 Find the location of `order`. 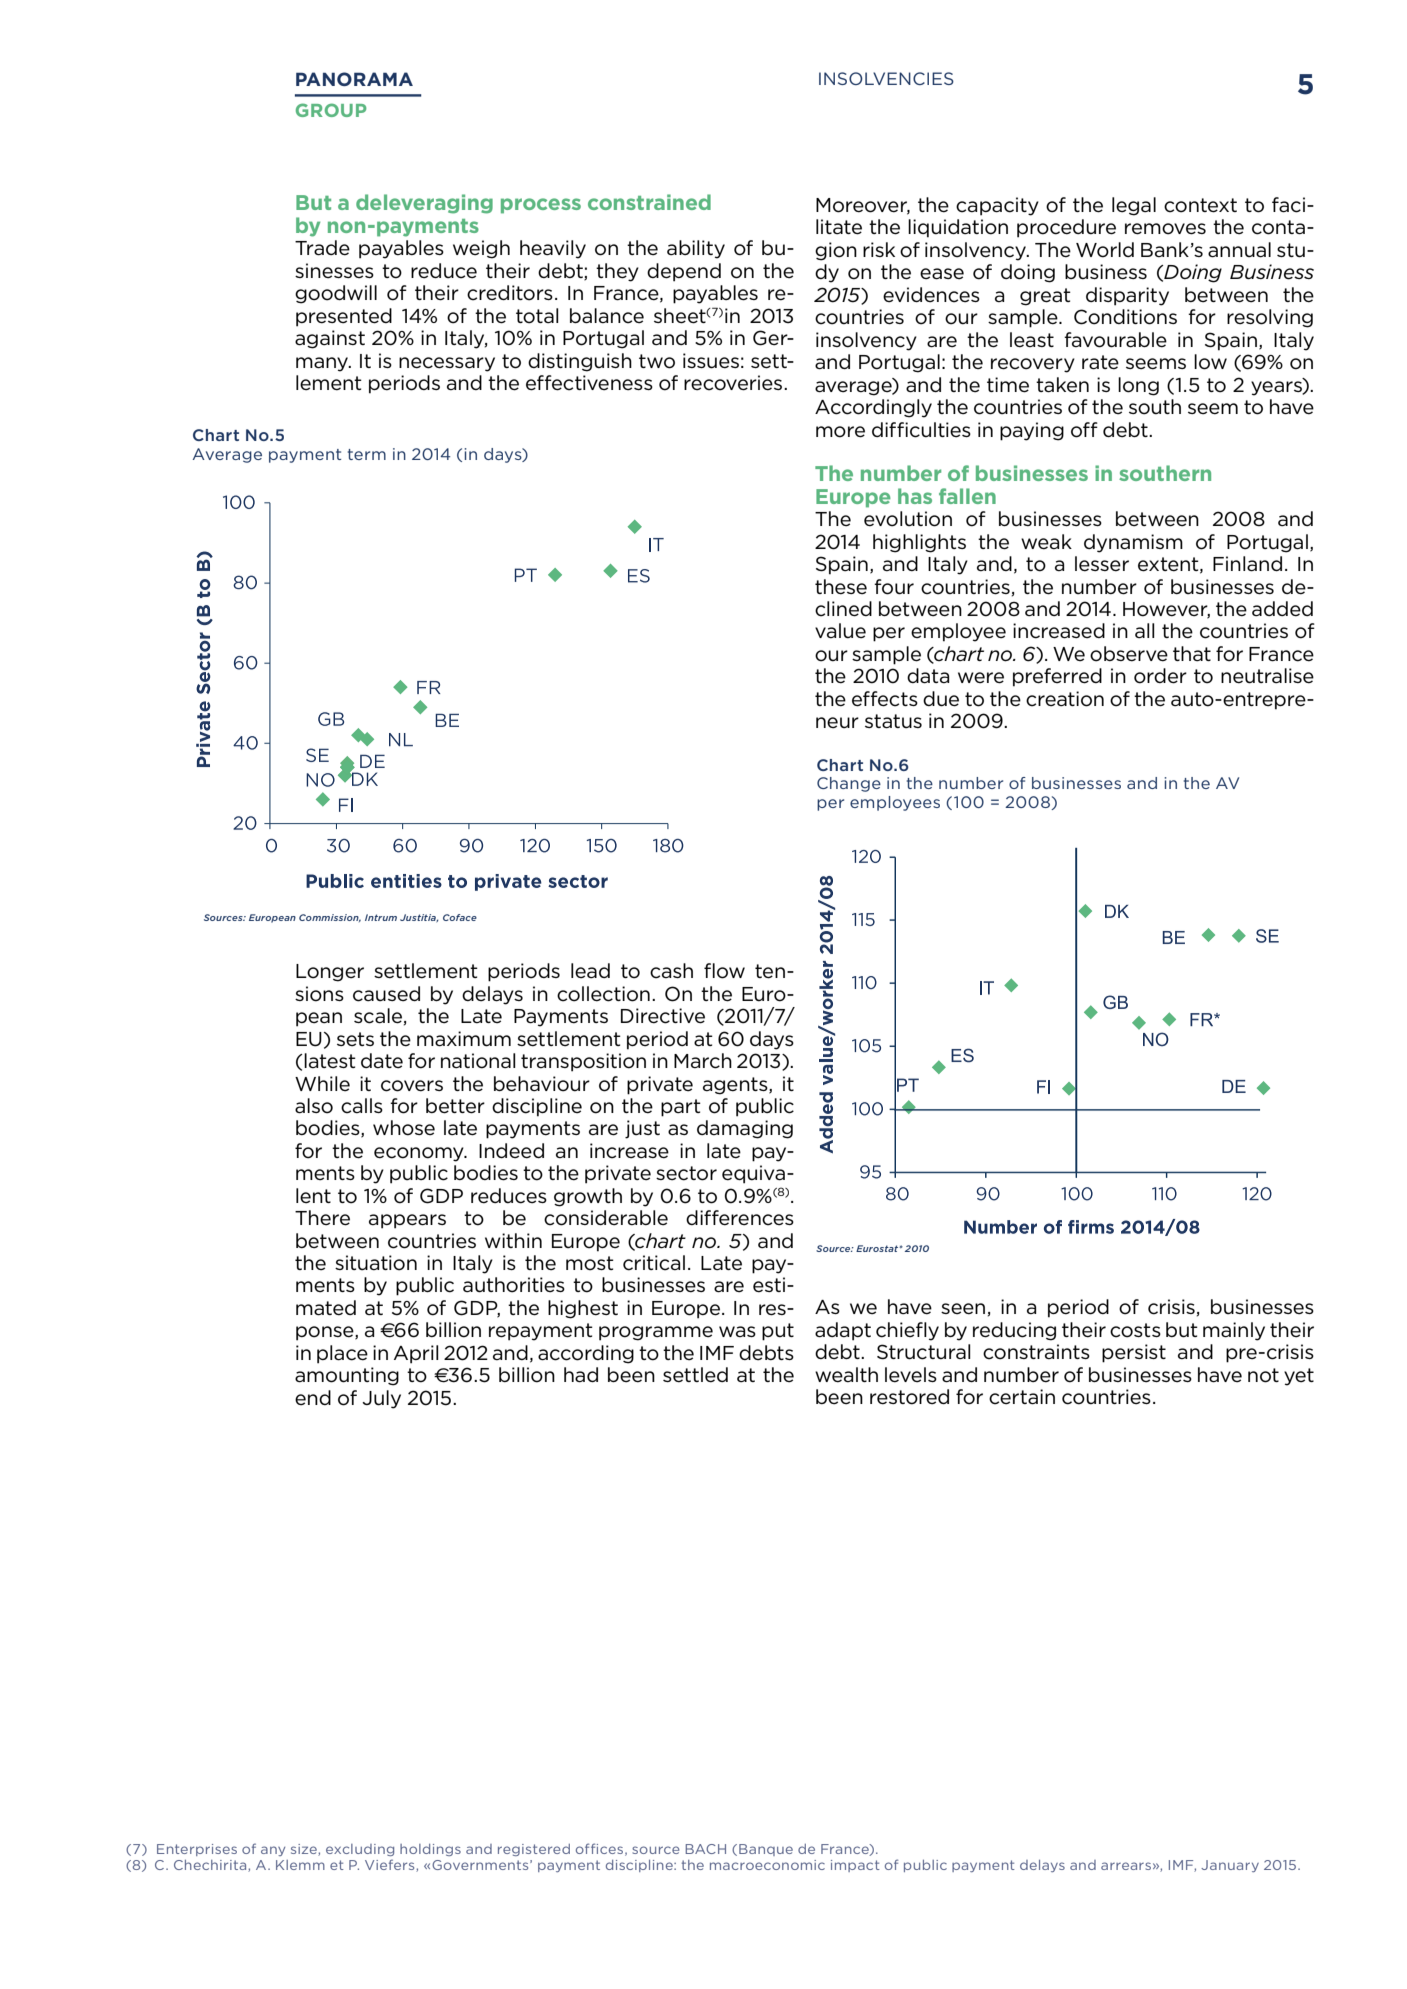

order is located at coordinates (1160, 676).
